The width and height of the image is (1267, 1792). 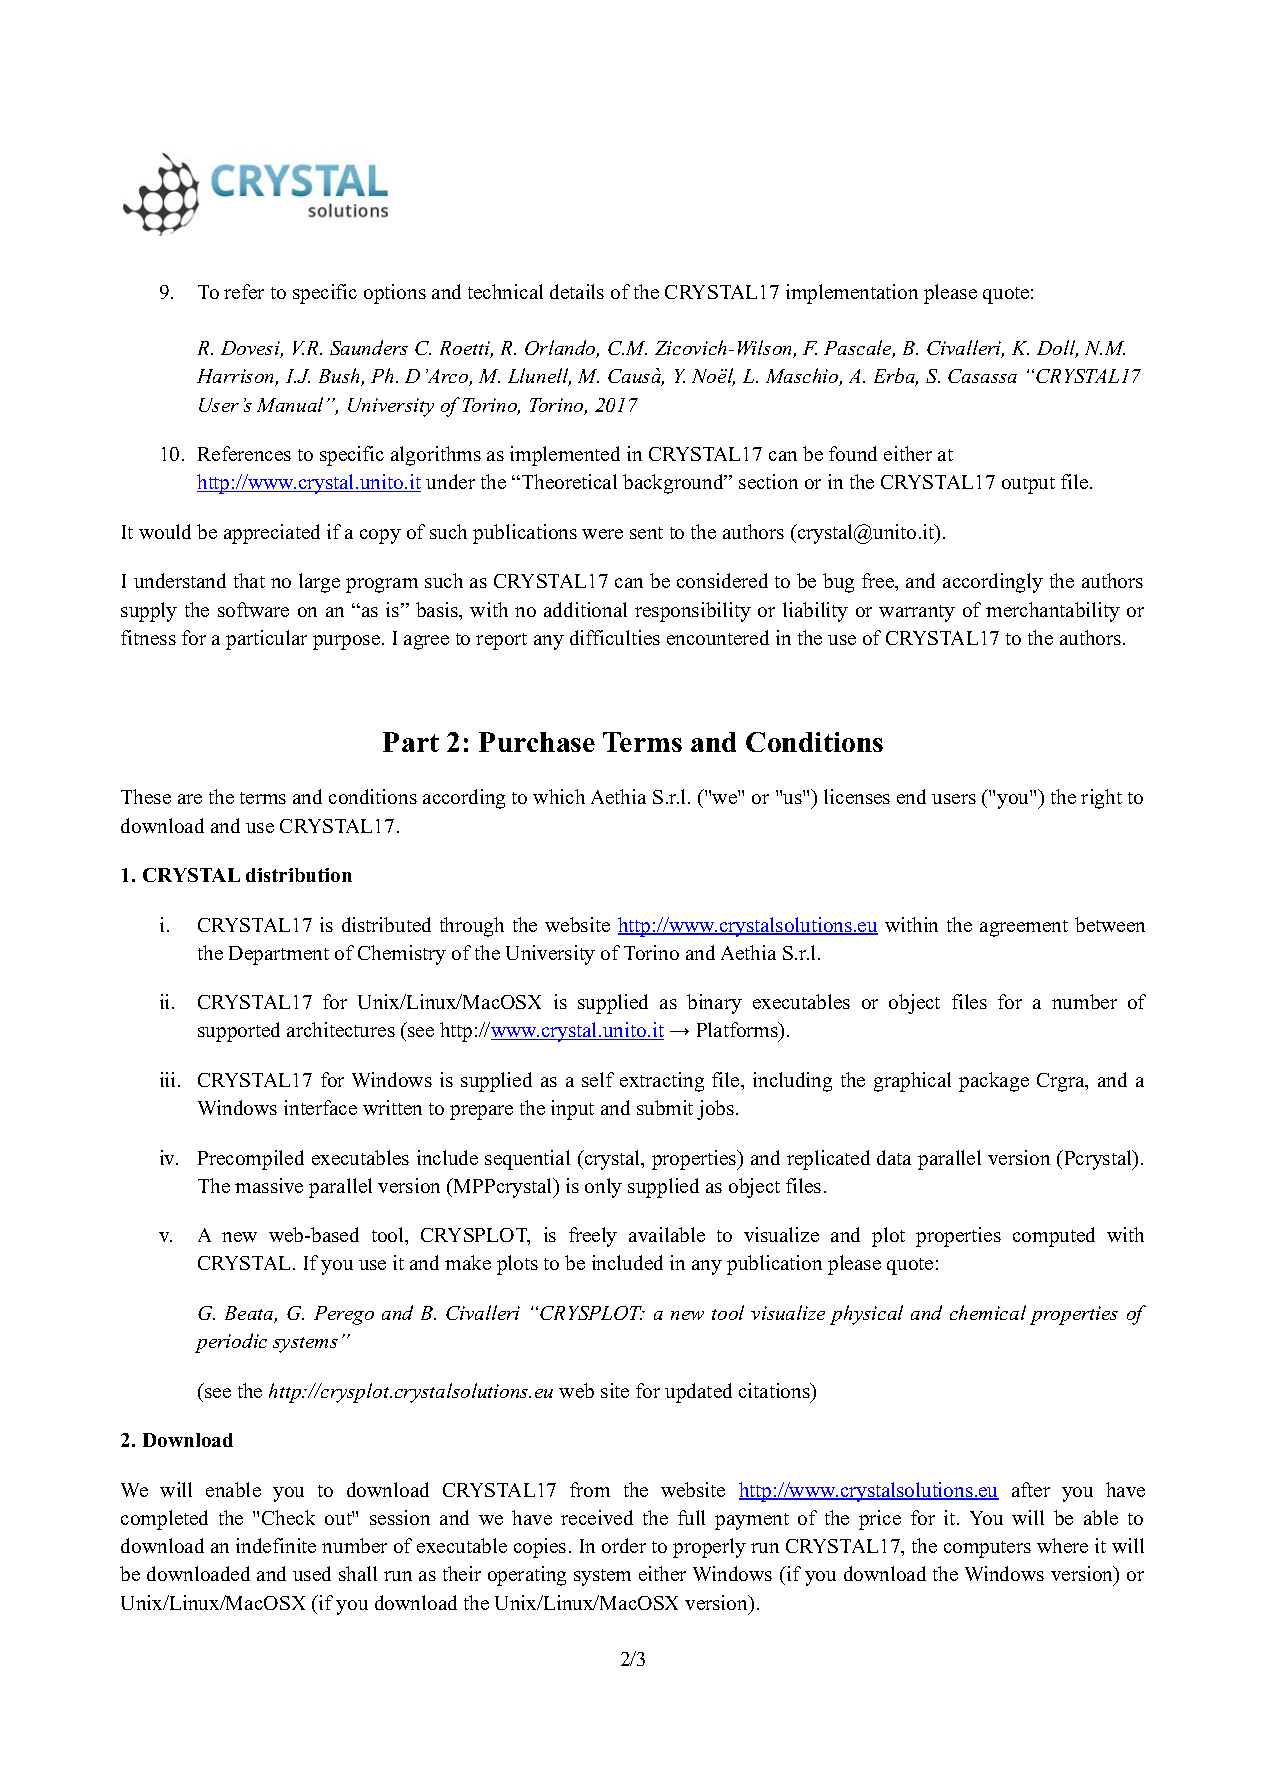 I want to click on order, so click(x=624, y=1545).
